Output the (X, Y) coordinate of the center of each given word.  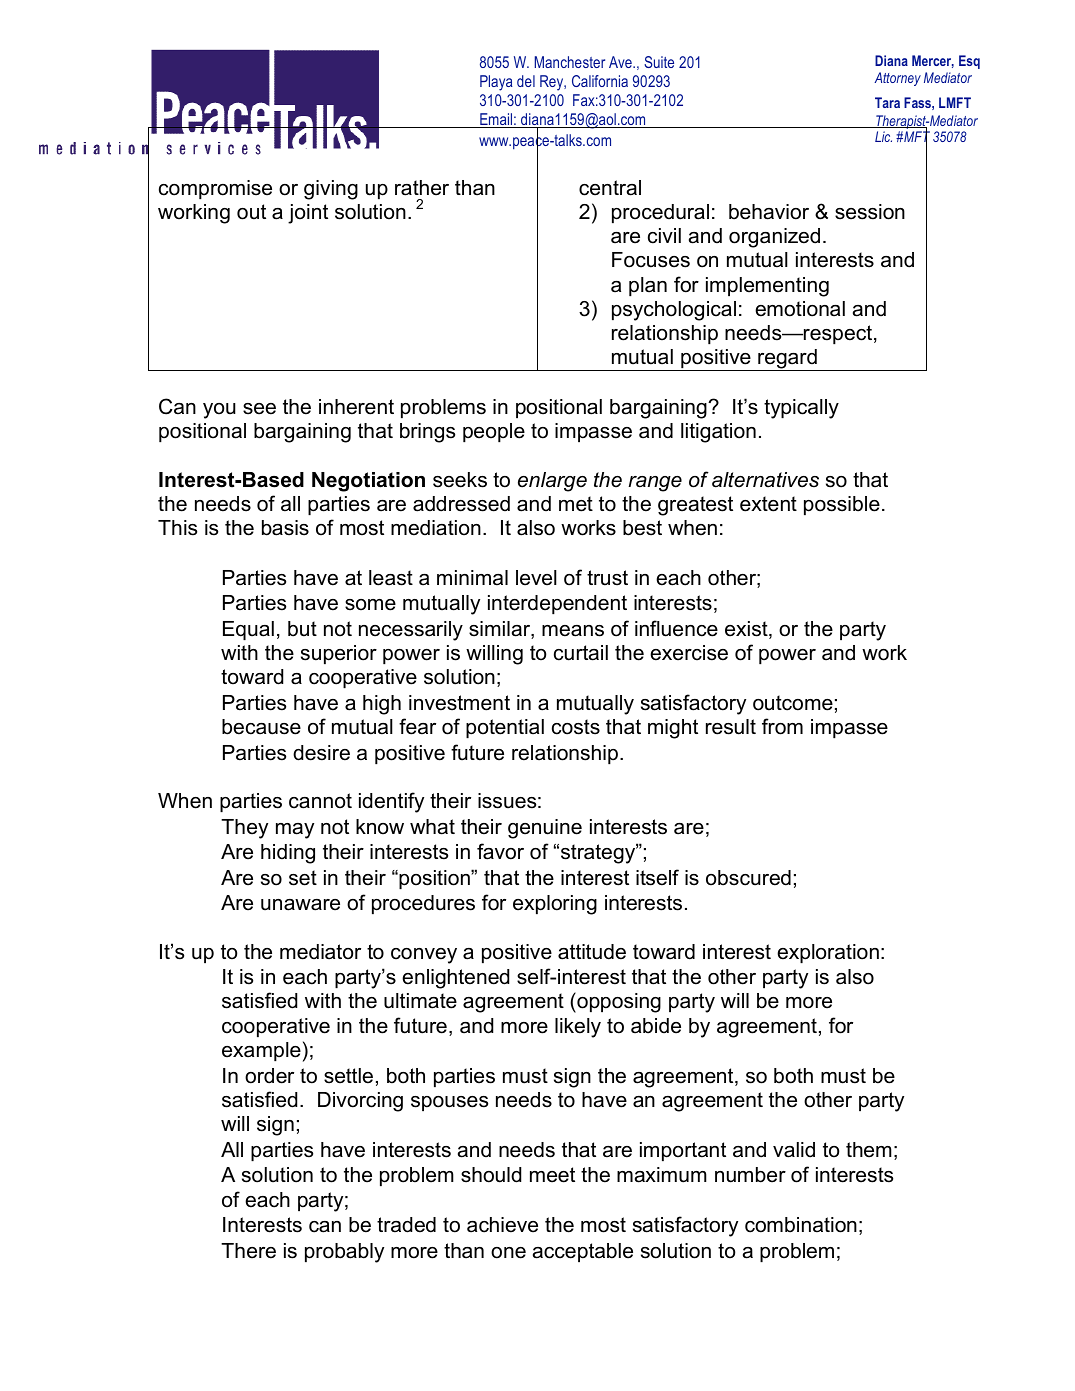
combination (801, 1225)
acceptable (583, 1252)
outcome (793, 703)
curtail (581, 653)
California (600, 81)
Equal (248, 630)
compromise (215, 189)
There (248, 1251)
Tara (887, 102)
